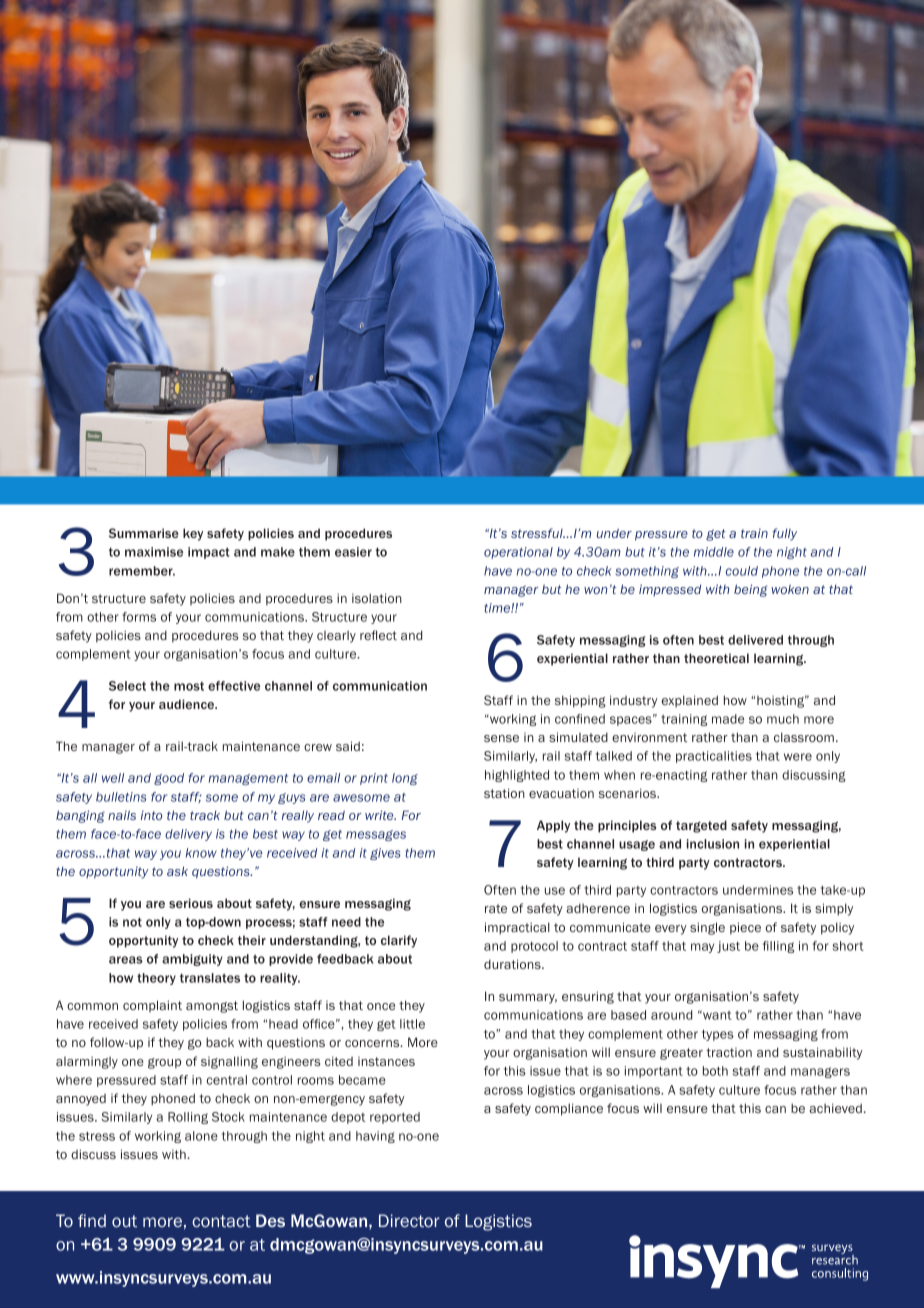  What do you see at coordinates (376, 835) in the page?
I see `messages` at bounding box center [376, 835].
